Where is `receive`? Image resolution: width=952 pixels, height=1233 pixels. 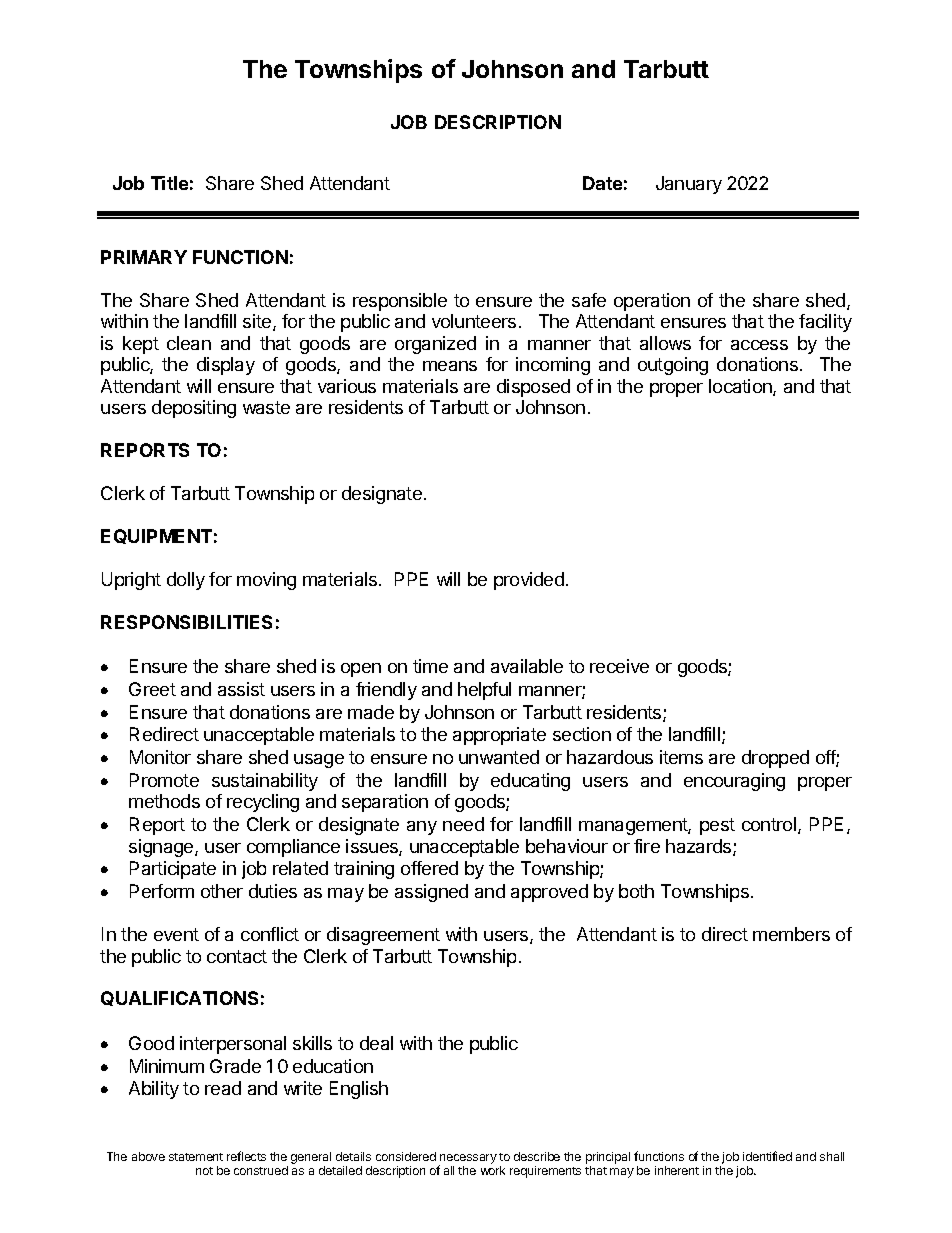 receive is located at coordinates (619, 666).
